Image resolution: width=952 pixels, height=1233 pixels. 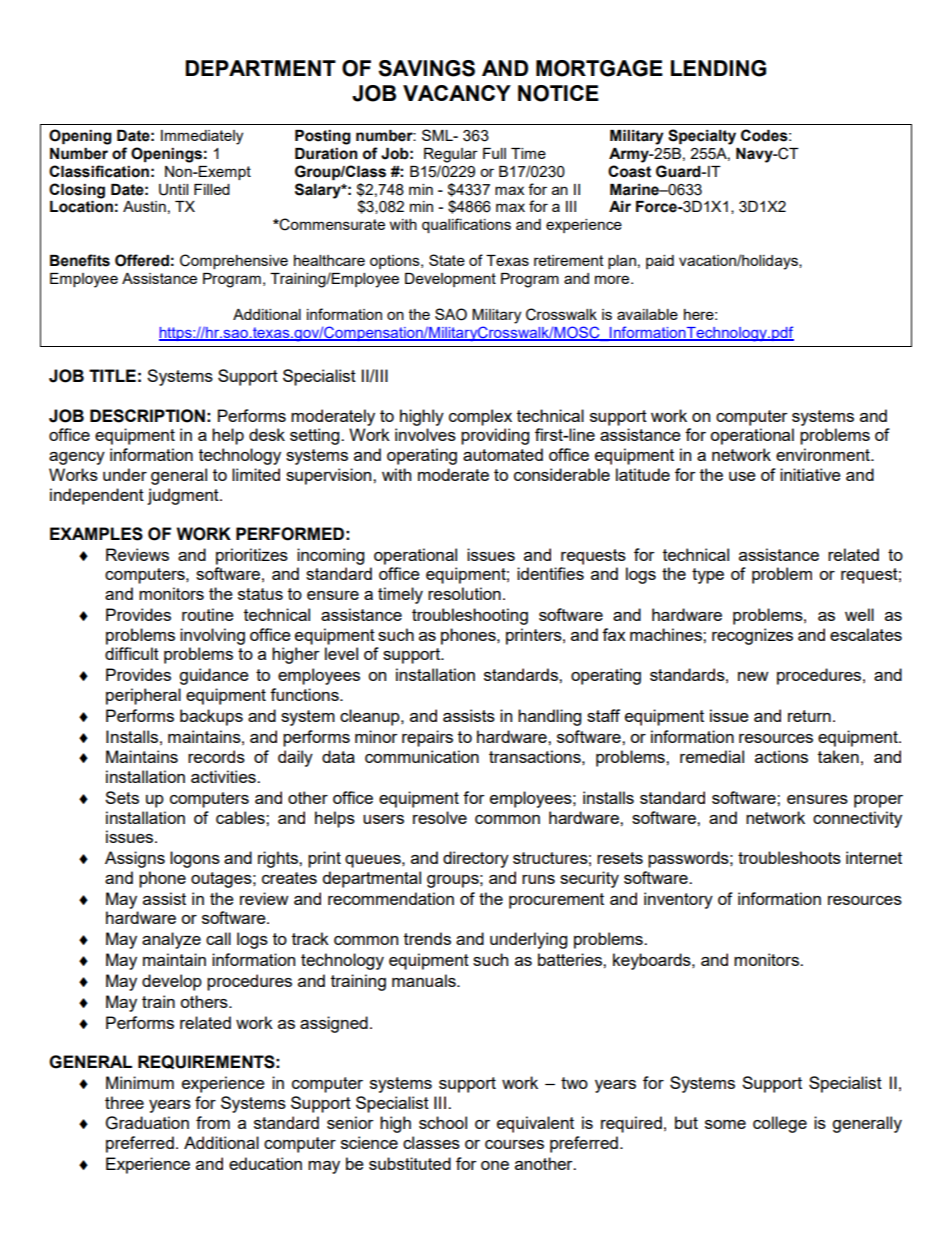 What do you see at coordinates (147, 1123) in the image?
I see `Graduation` at bounding box center [147, 1123].
